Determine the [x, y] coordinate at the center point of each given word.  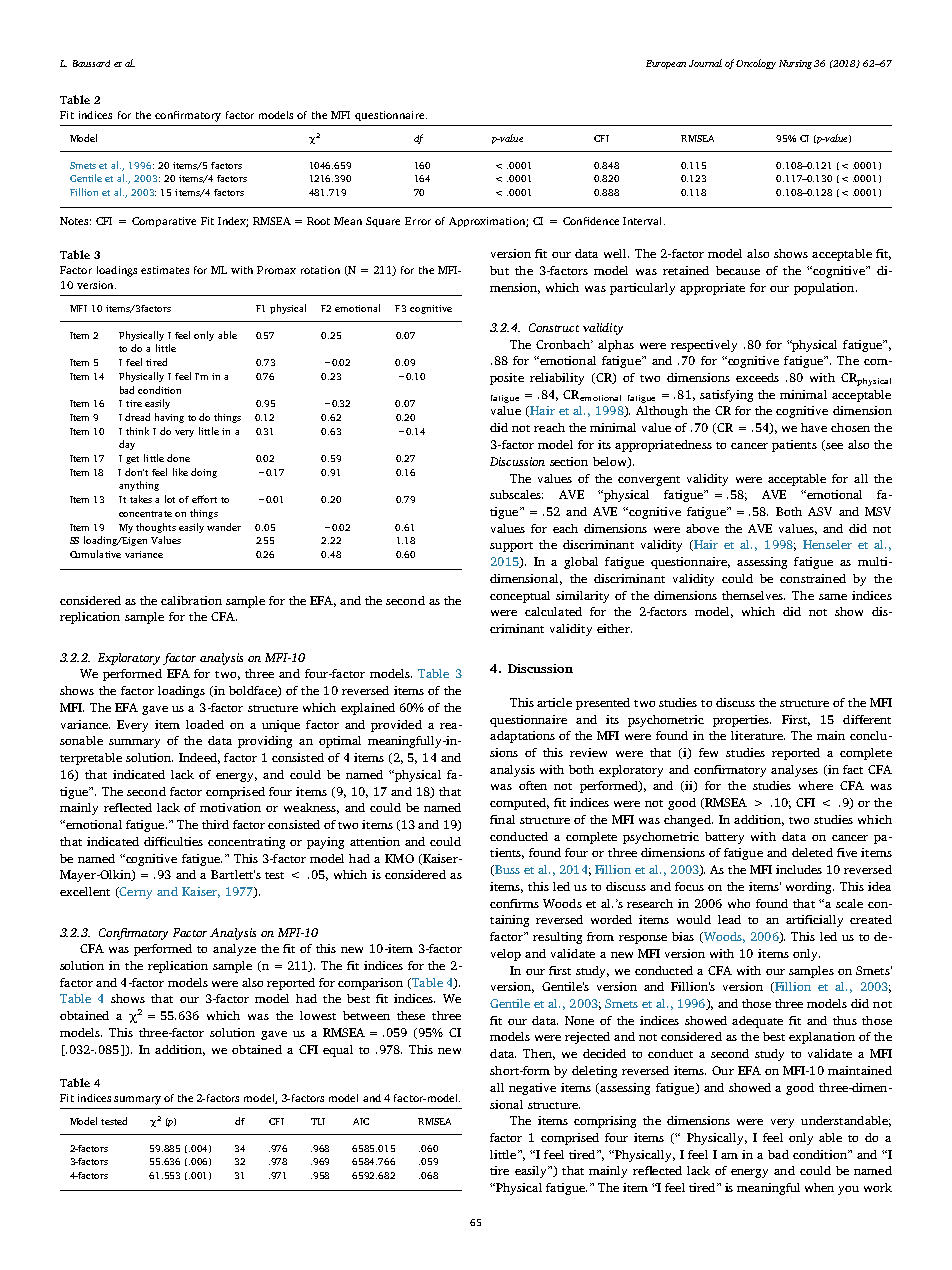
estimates [165, 270]
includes [799, 869]
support [511, 547]
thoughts [156, 528]
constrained [813, 578]
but [499, 270]
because [738, 270]
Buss [506, 870]
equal [338, 1051]
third [215, 824]
